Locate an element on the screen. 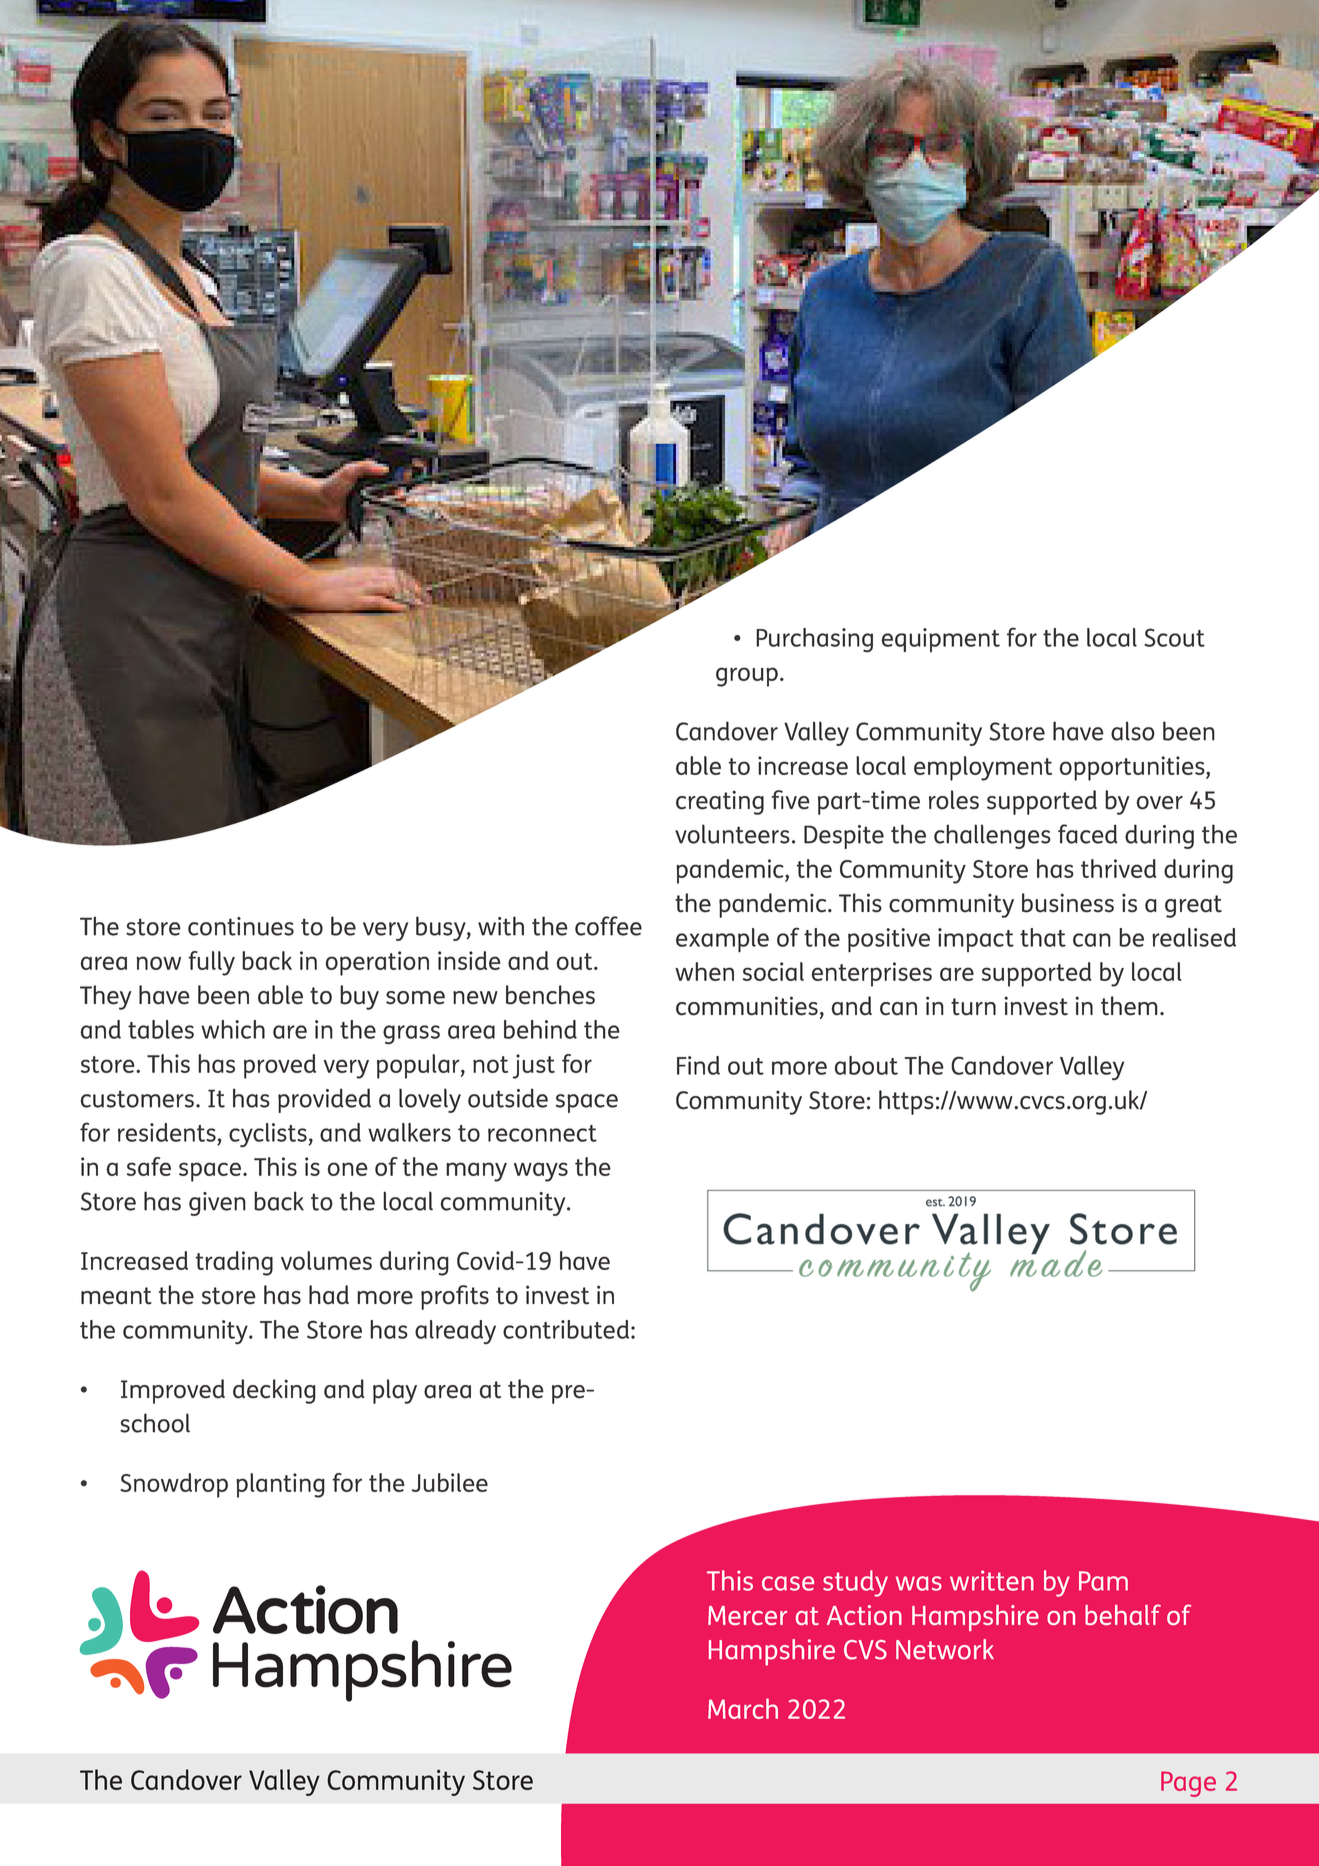 The width and height of the screenshot is (1319, 1866). continues is located at coordinates (241, 926).
